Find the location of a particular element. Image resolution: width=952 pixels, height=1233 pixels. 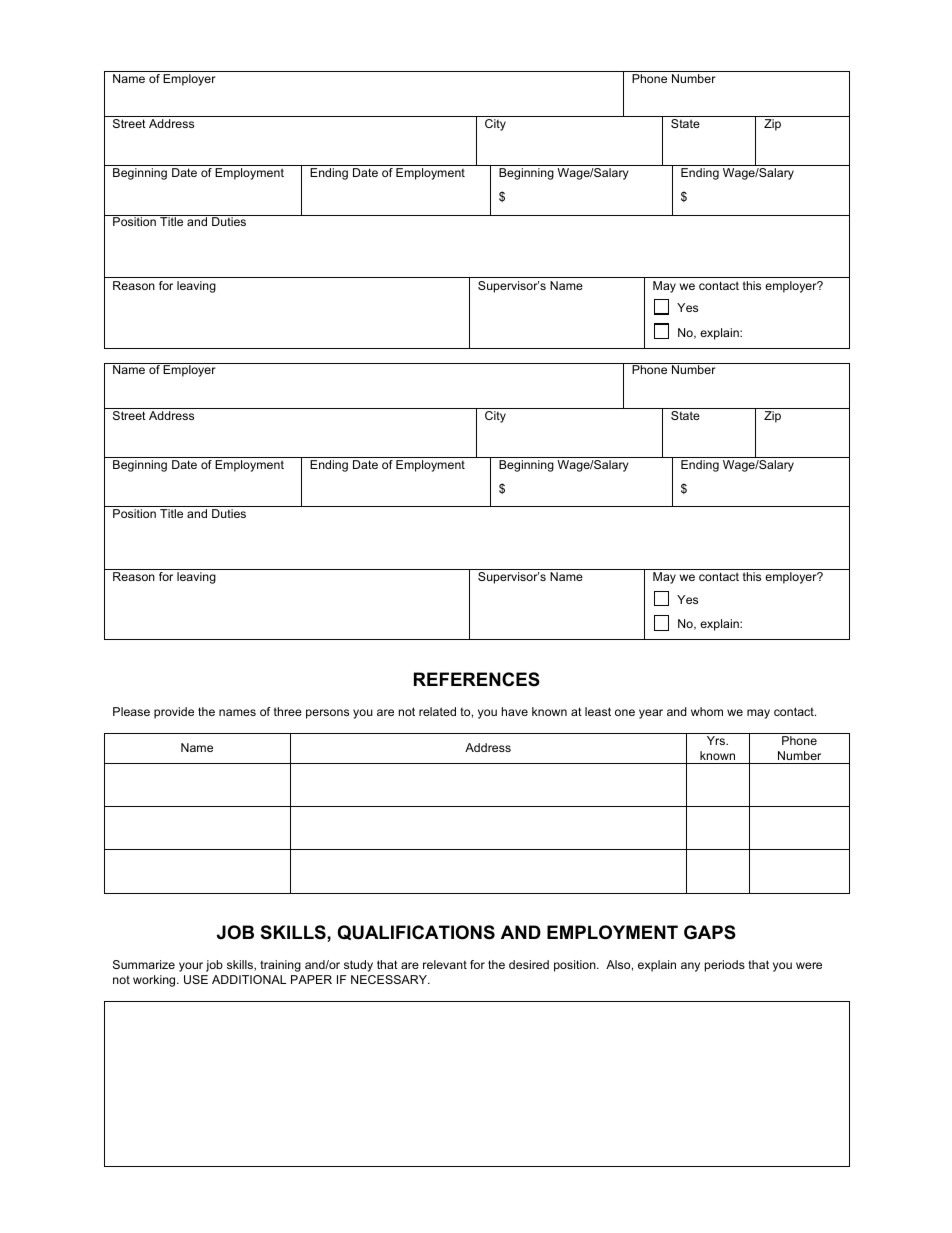

periods is located at coordinates (725, 966).
